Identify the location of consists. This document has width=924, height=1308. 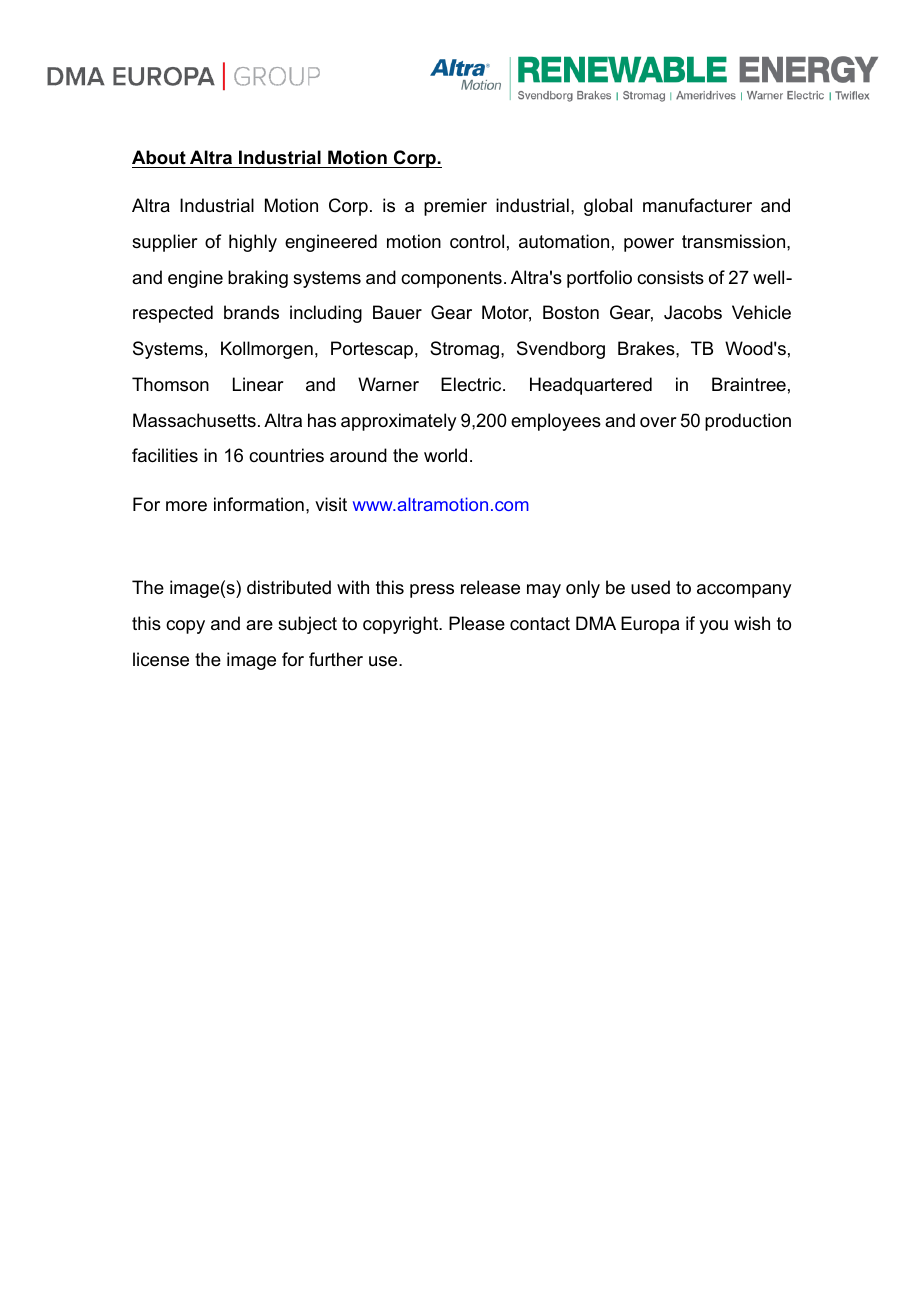
(670, 277).
